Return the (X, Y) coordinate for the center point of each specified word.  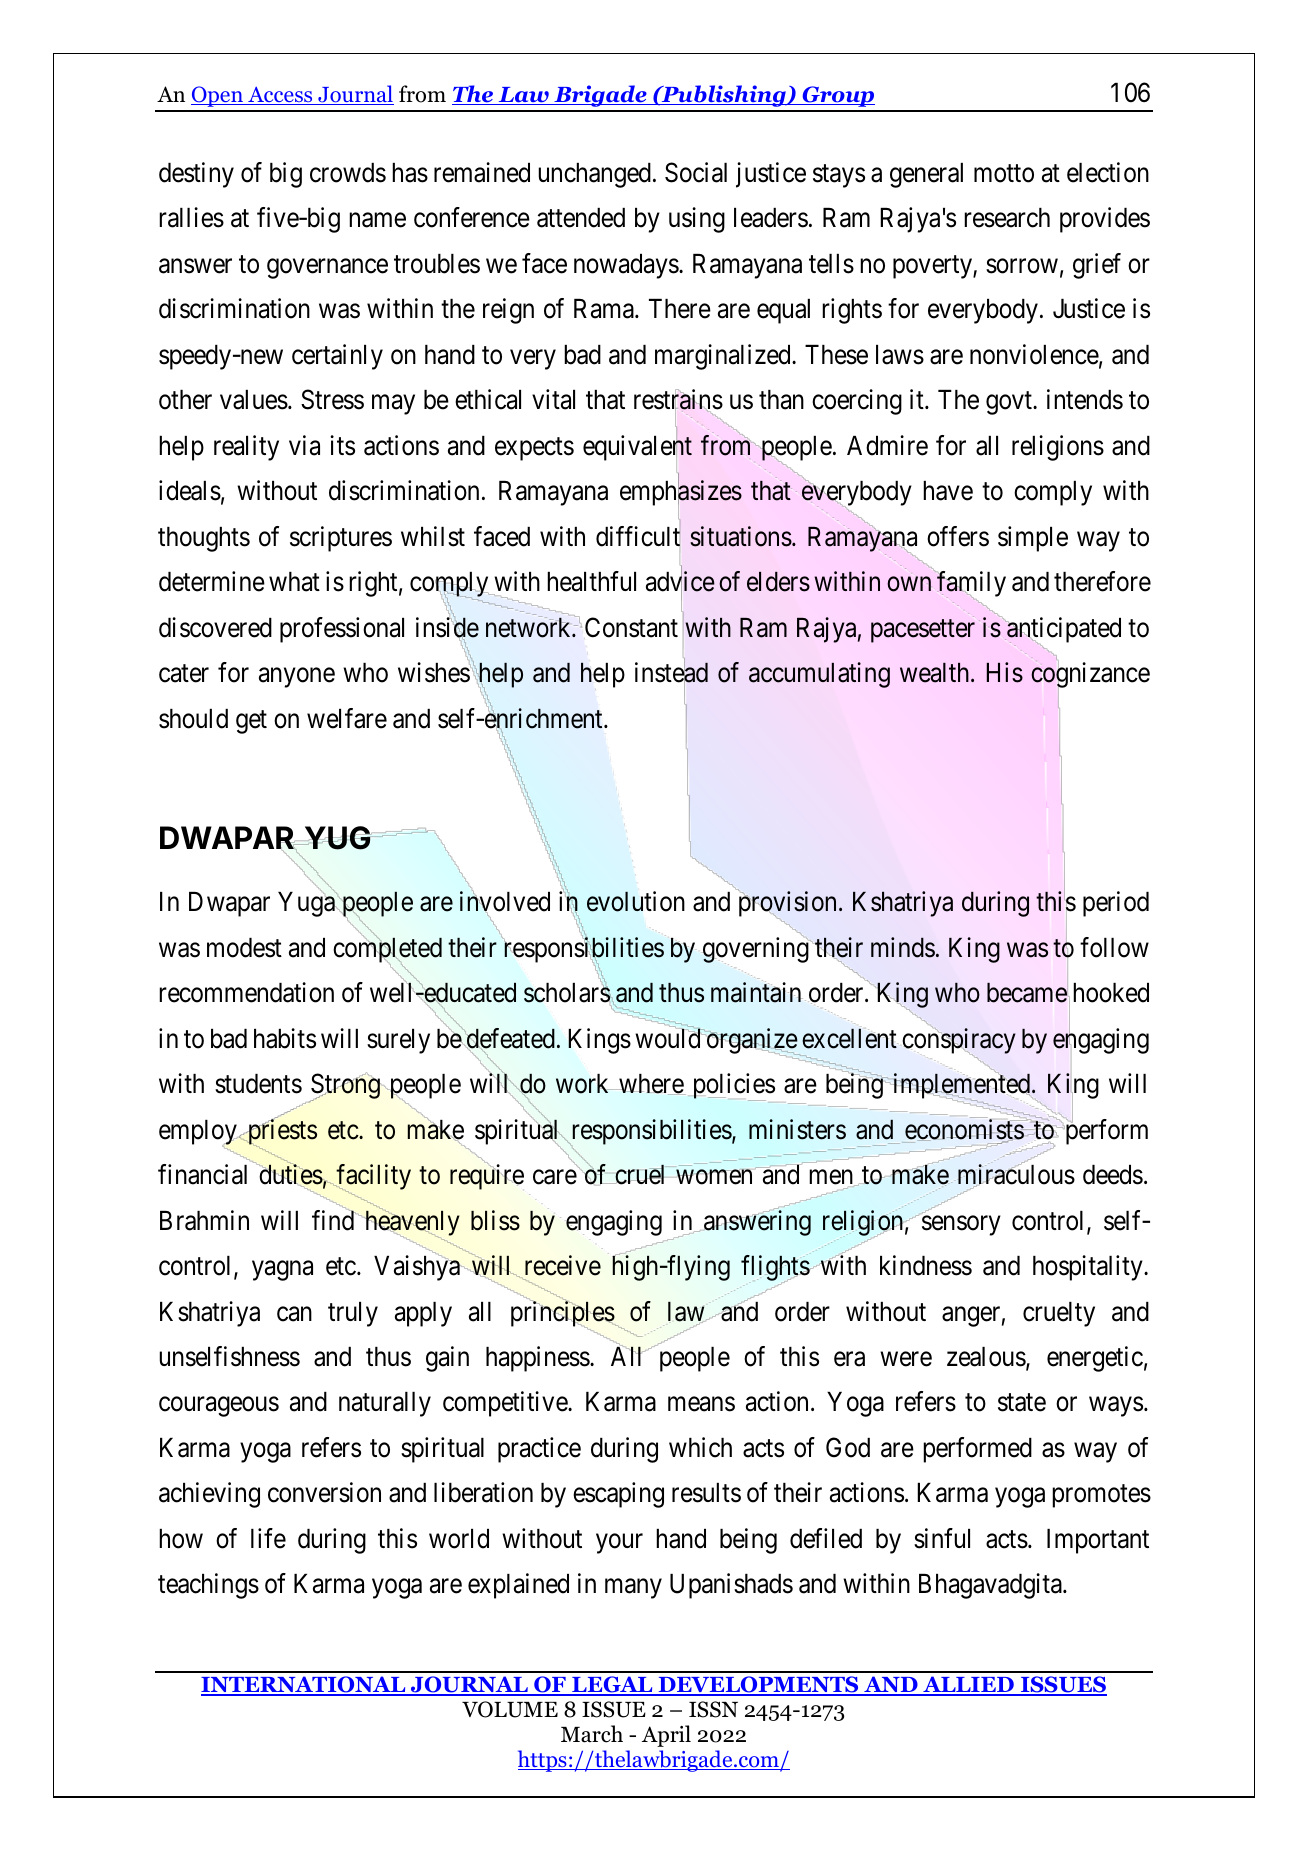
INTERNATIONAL (304, 1685)
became (1027, 993)
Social (696, 172)
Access (280, 96)
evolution (636, 901)
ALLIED (968, 1685)
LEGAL (612, 1685)
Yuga (307, 904)
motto (1004, 174)
